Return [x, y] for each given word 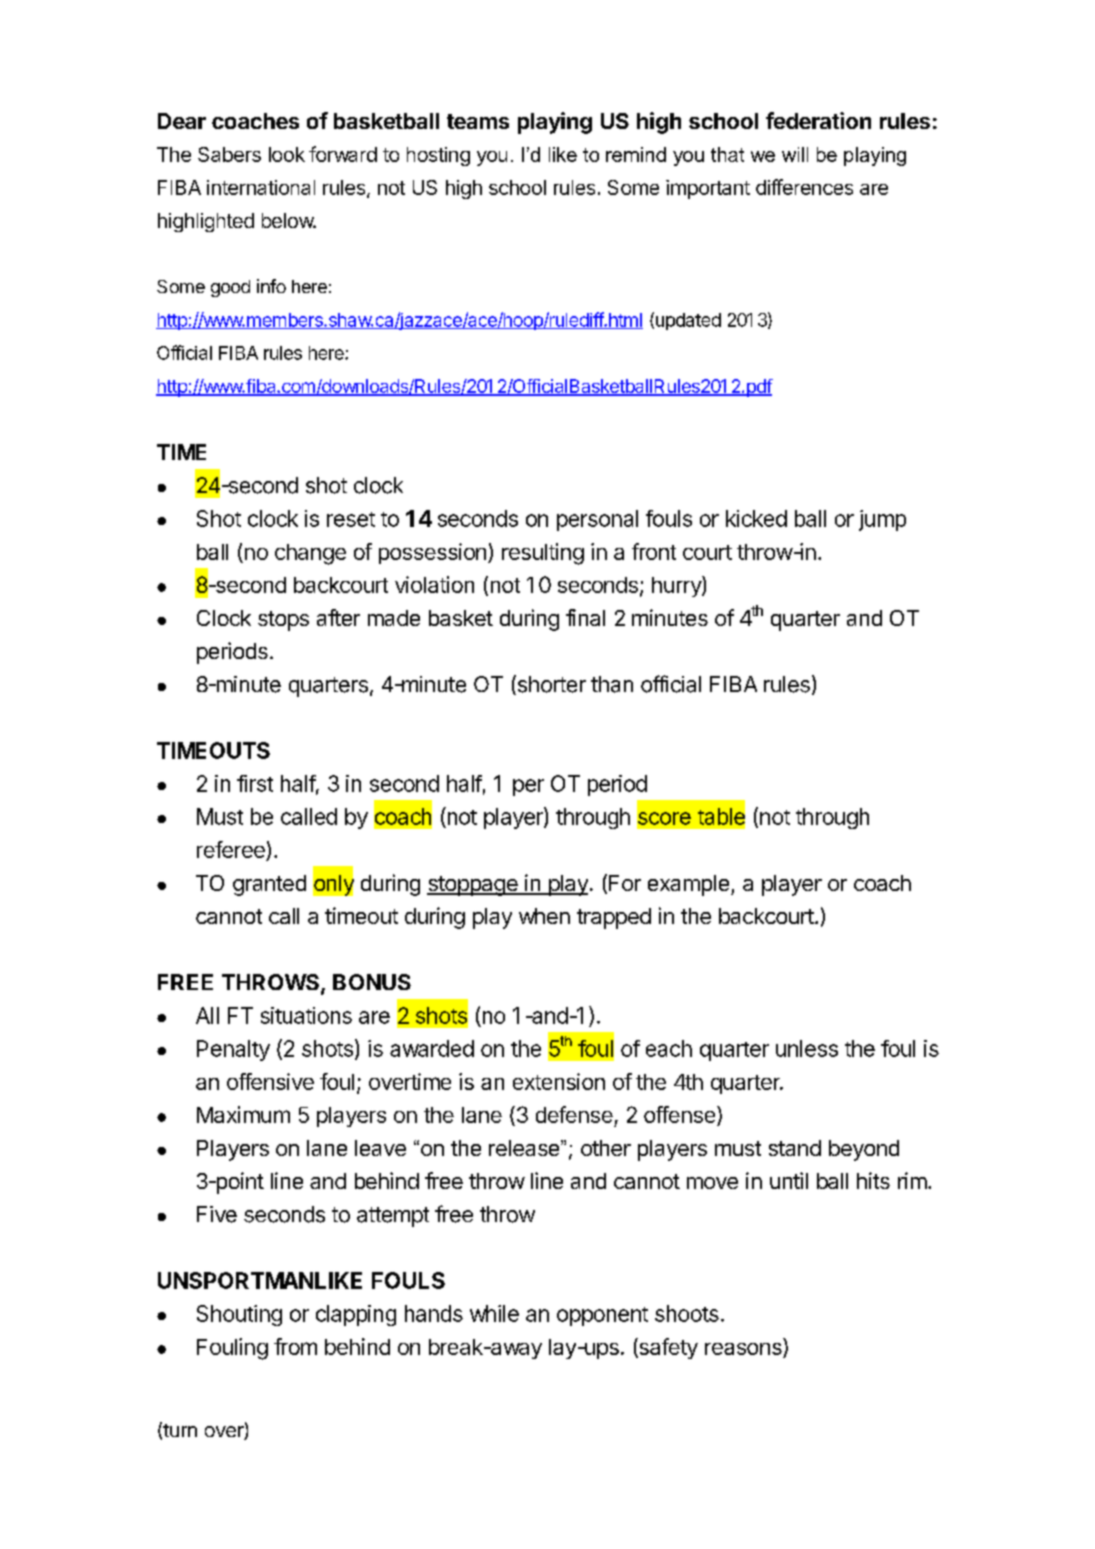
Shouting [239, 1315]
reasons [743, 1349]
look [287, 154]
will [795, 154]
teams [478, 121]
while [494, 1313]
